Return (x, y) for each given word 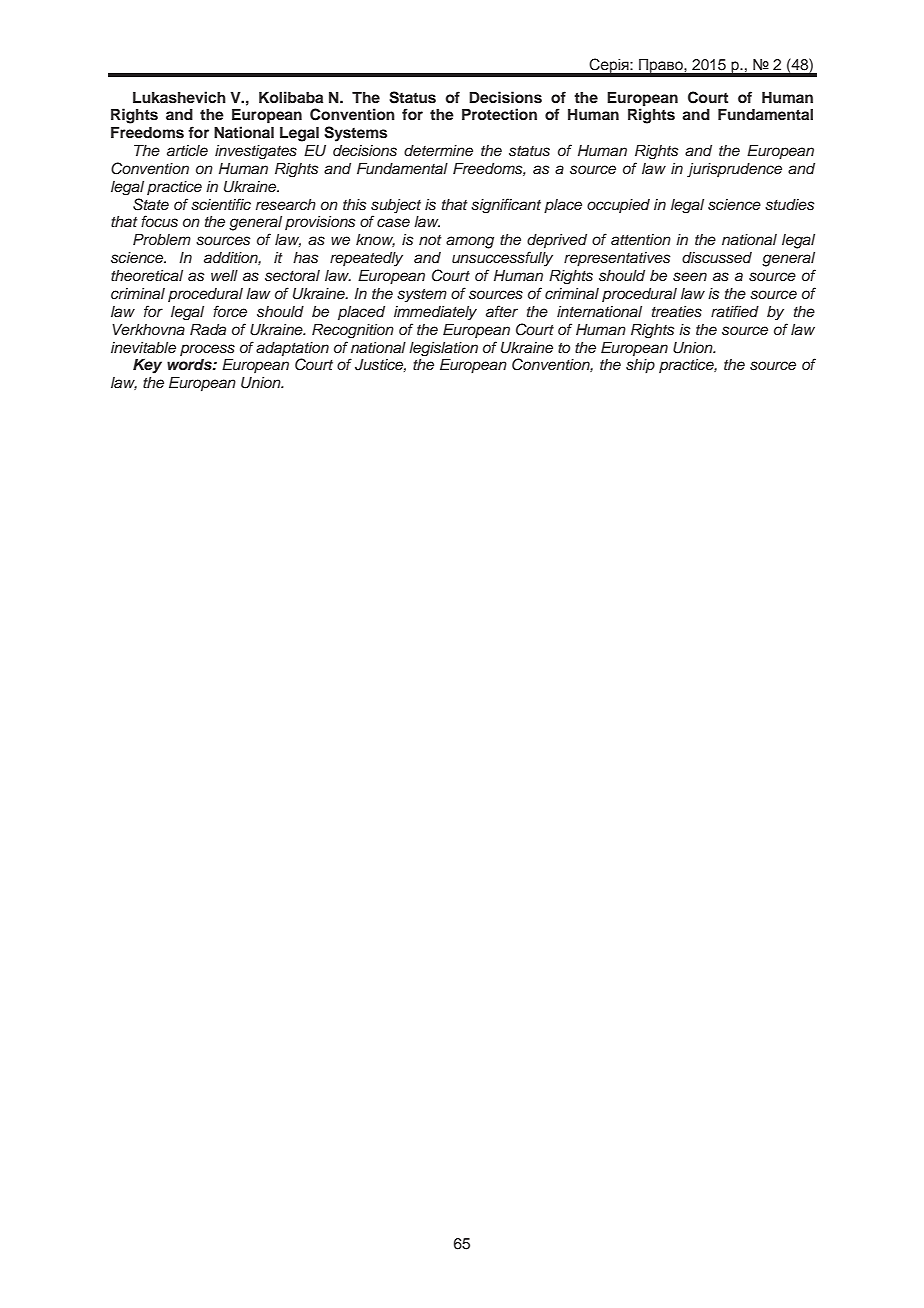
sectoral (292, 276)
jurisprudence (734, 170)
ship (640, 366)
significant (506, 205)
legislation (443, 349)
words (190, 365)
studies (790, 205)
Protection (499, 114)
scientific (221, 204)
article (187, 150)
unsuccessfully (502, 259)
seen (690, 277)
